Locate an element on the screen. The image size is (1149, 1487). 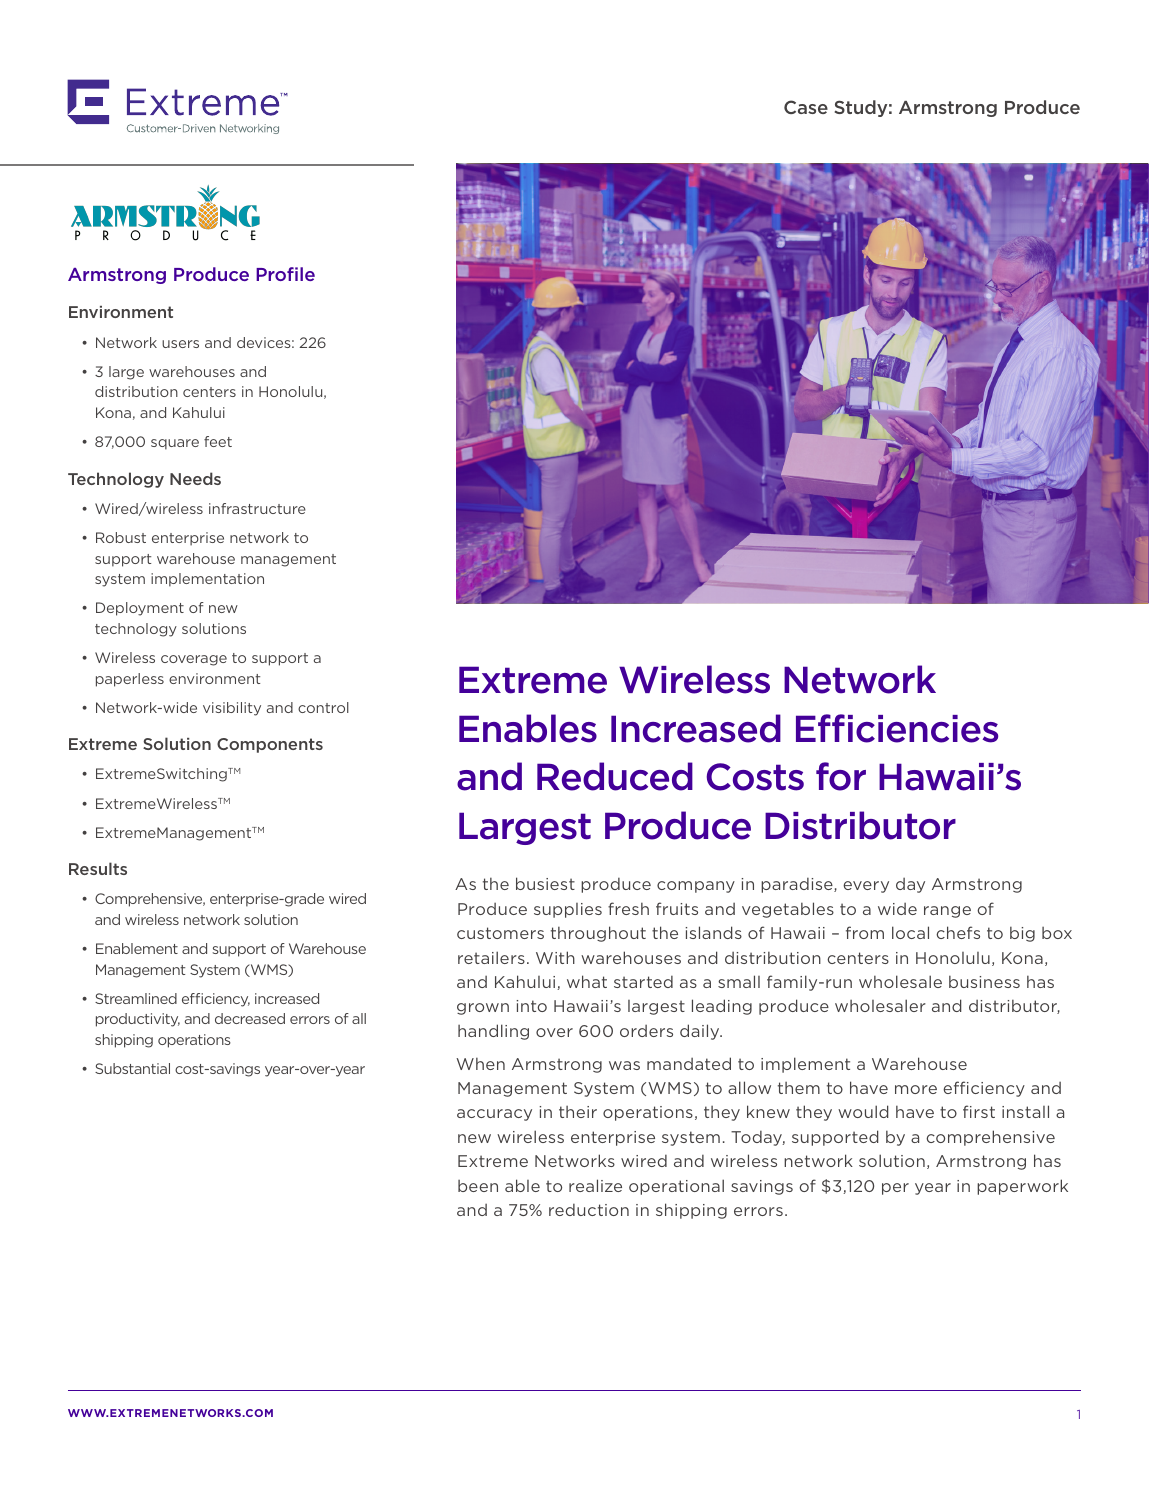
Reduced is located at coordinates (615, 776).
